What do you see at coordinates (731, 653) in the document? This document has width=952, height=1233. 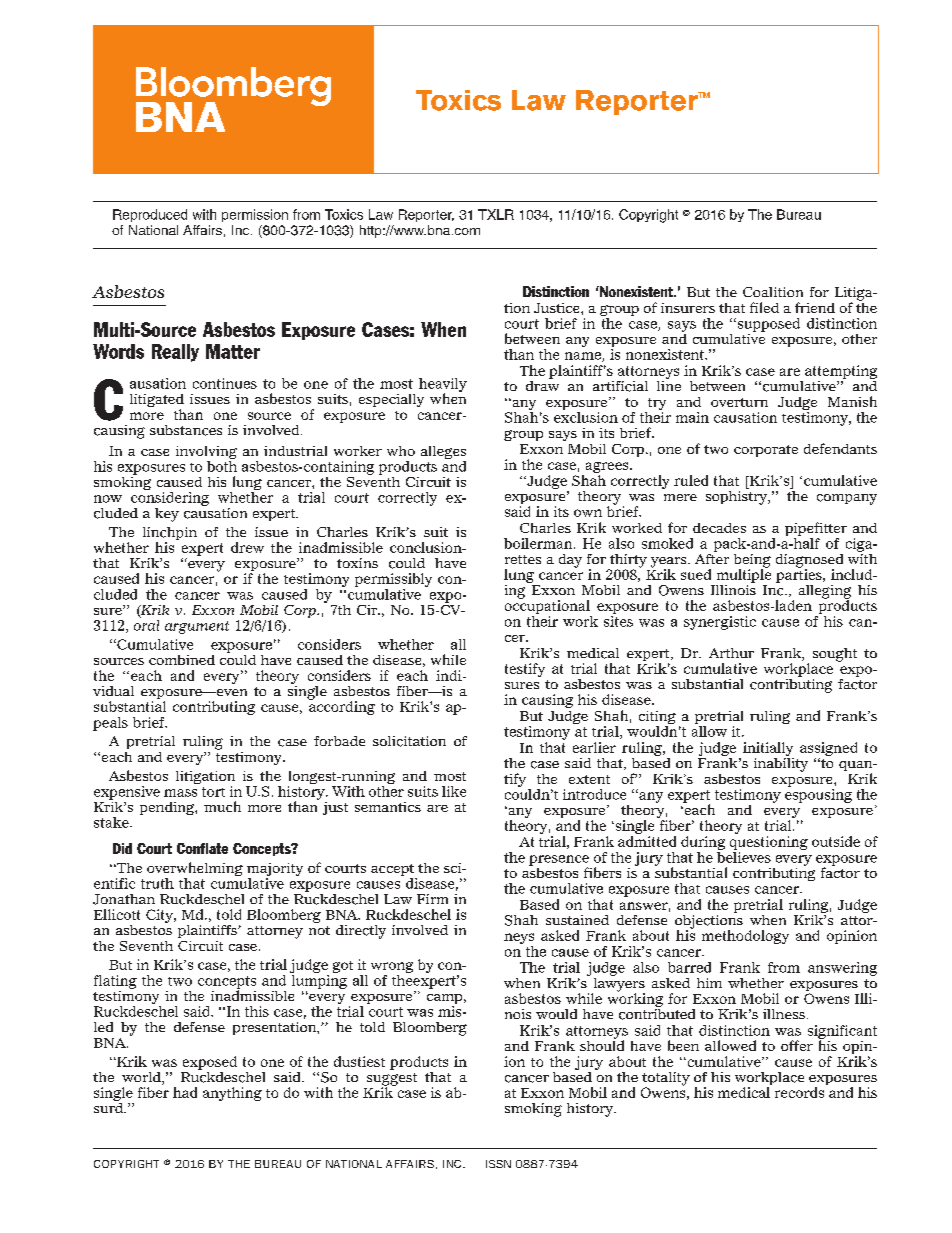 I see `Arthur` at bounding box center [731, 653].
